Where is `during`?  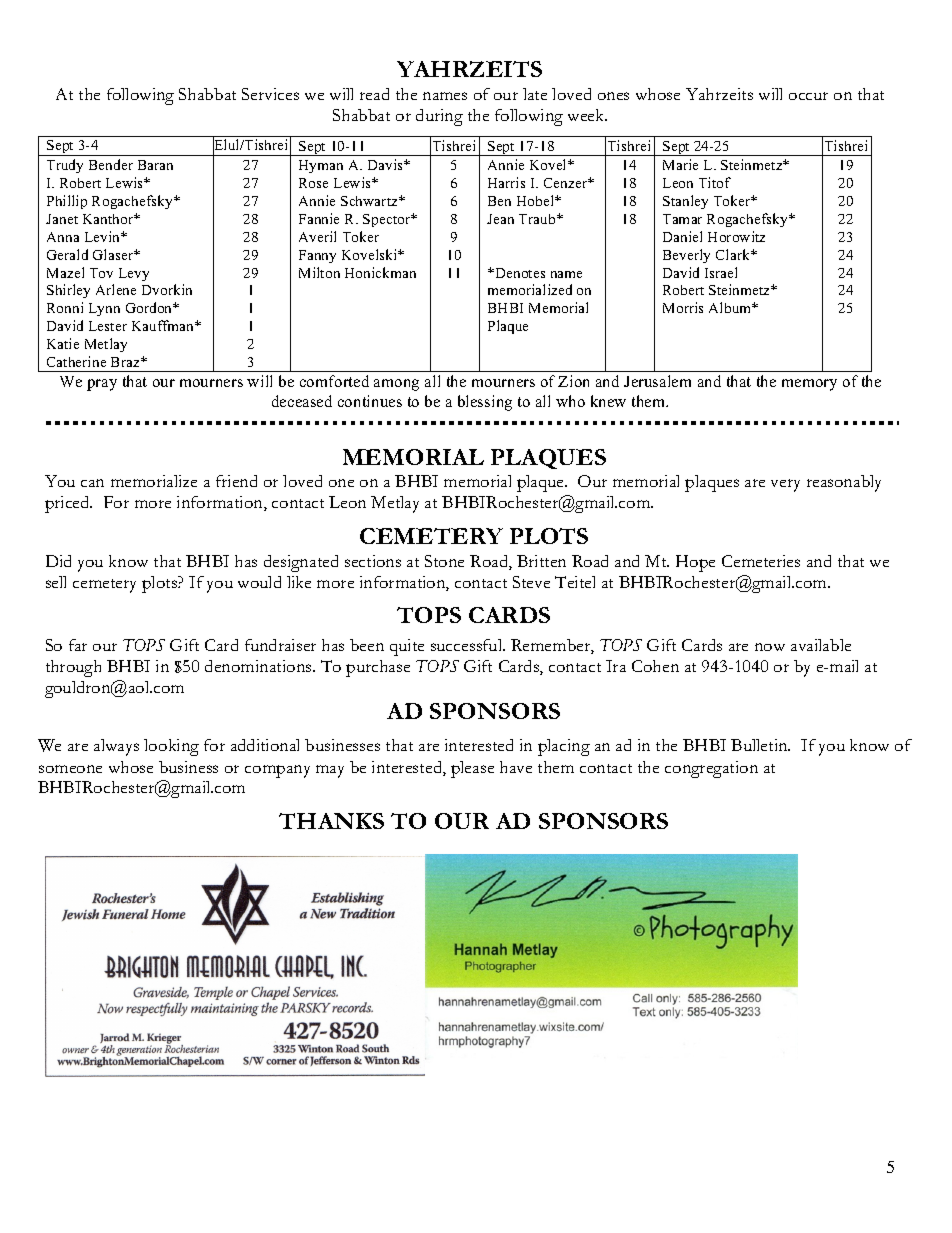 during is located at coordinates (439, 117).
